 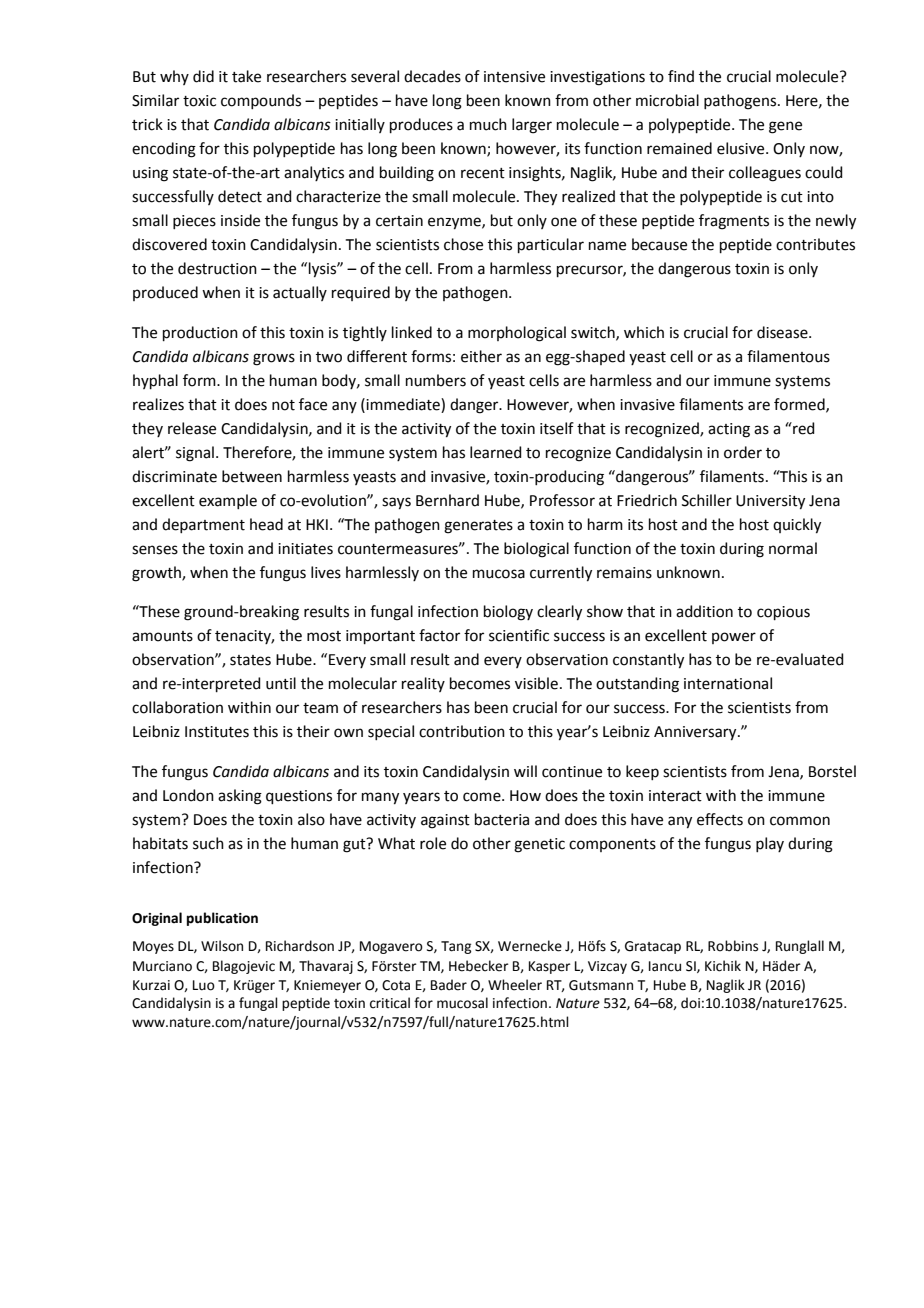 What do you see at coordinates (517, 334) in the screenshot?
I see `morphological` at bounding box center [517, 334].
